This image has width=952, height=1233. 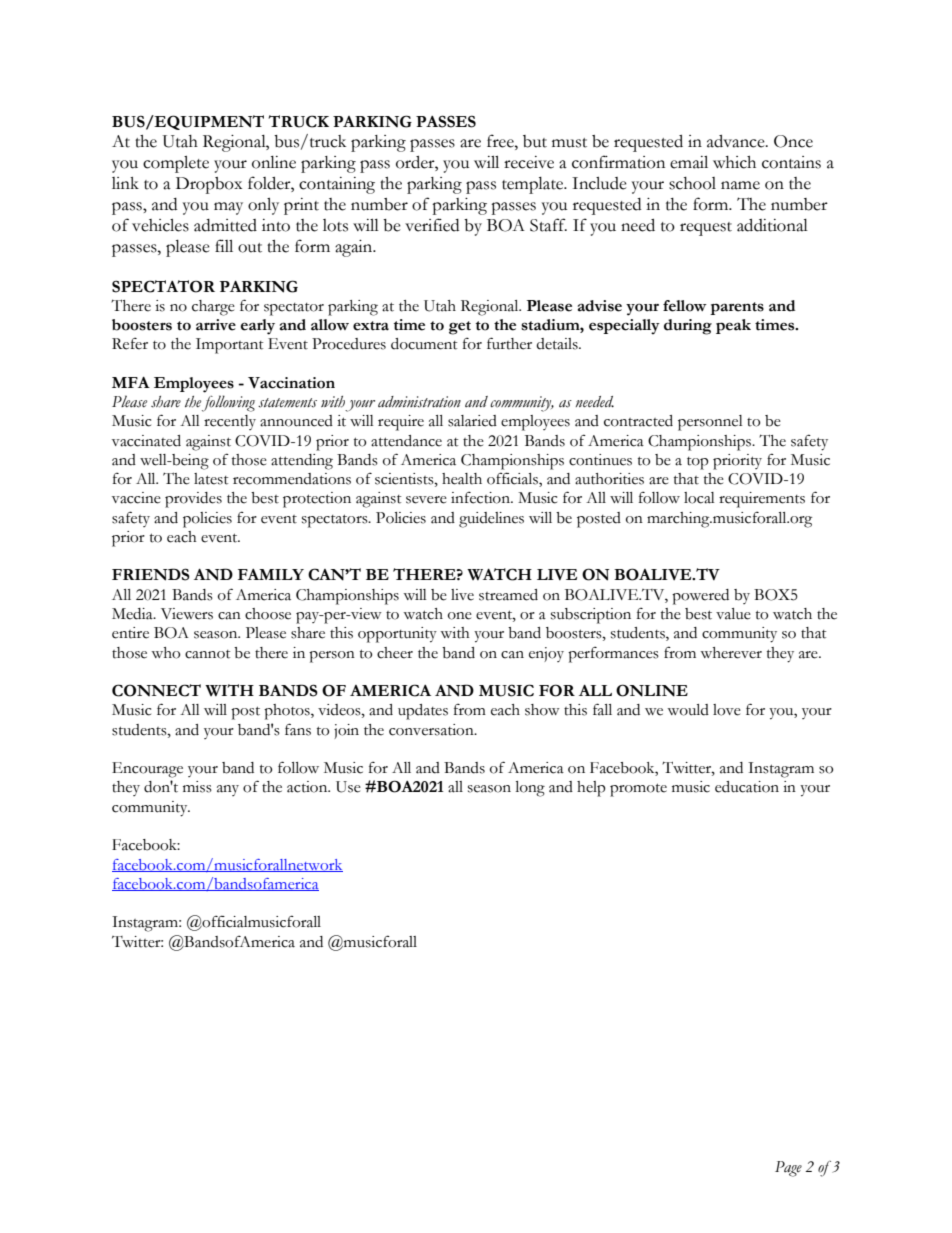 What do you see at coordinates (788, 1169) in the image?
I see `Page` at bounding box center [788, 1169].
